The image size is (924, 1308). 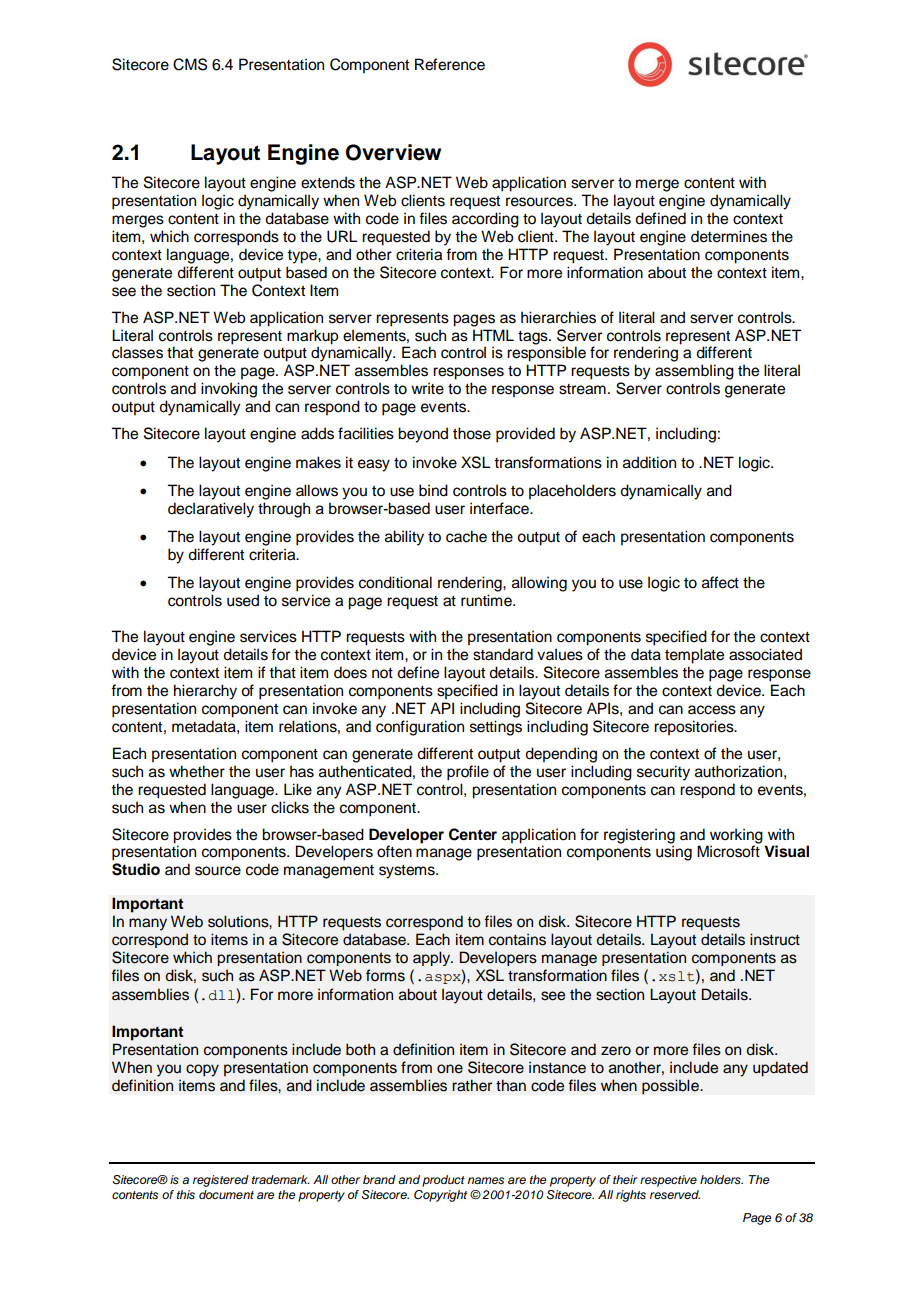 What do you see at coordinates (728, 851) in the screenshot?
I see `Microsoft` at bounding box center [728, 851].
